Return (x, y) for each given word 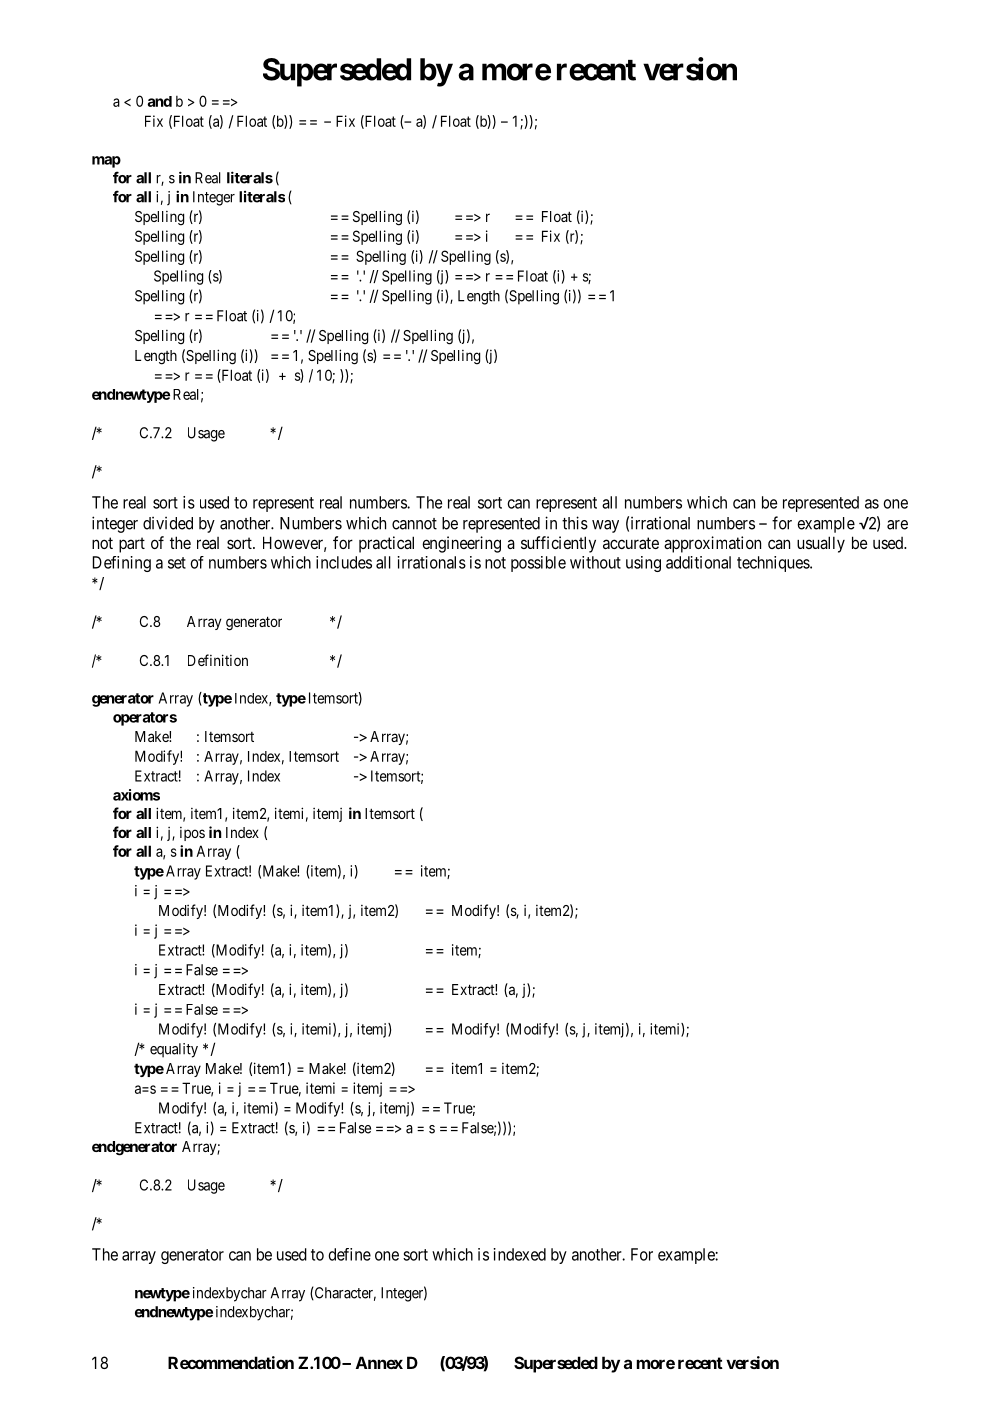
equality (174, 1050)
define (349, 1254)
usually (821, 544)
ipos (192, 834)
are (897, 525)
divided (168, 523)
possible (538, 564)
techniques (774, 564)
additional (698, 562)
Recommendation (231, 1362)
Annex (379, 1362)
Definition (218, 660)
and (159, 101)
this (575, 523)
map (106, 162)
